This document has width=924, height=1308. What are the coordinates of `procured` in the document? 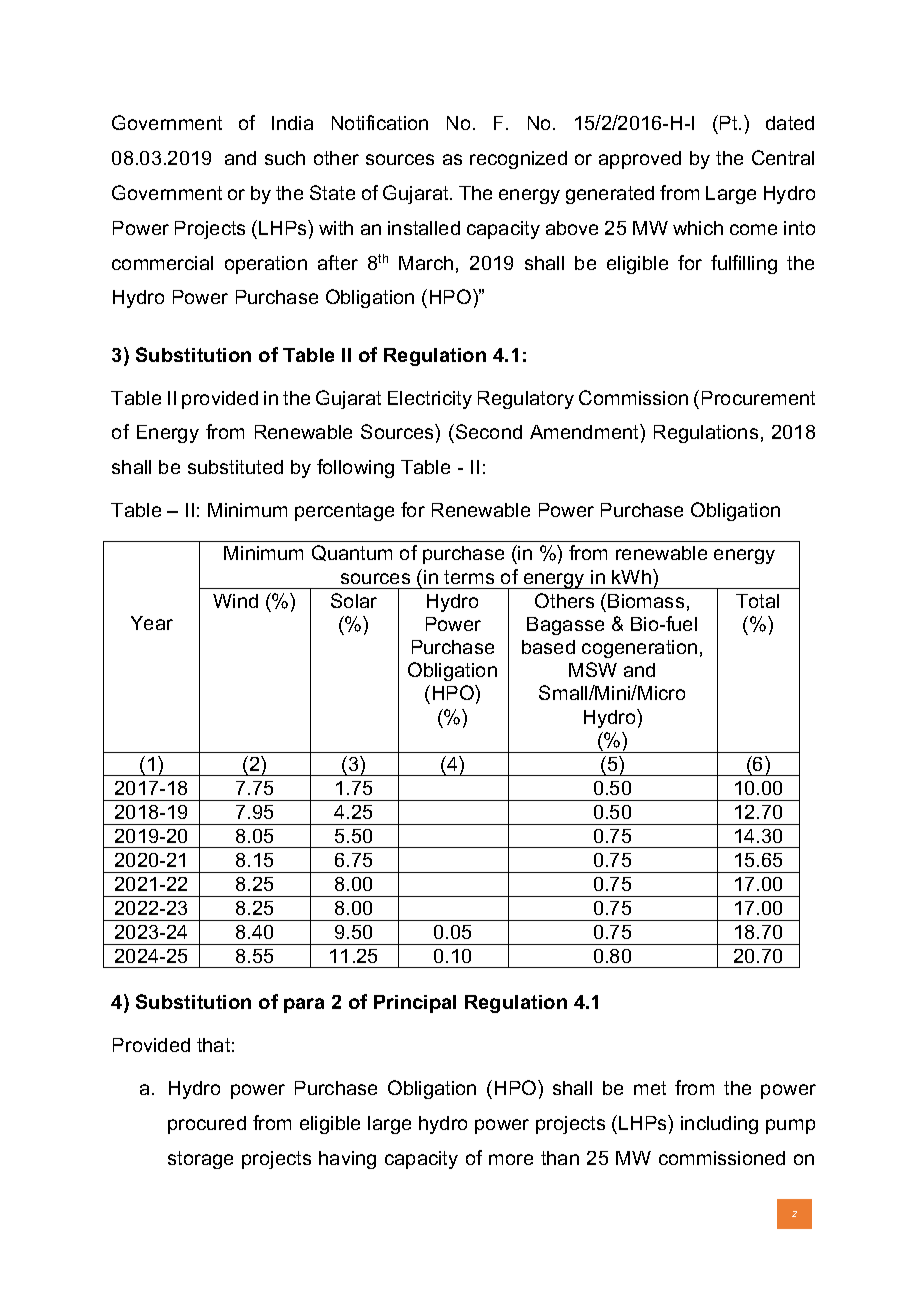 It's located at (207, 1125).
